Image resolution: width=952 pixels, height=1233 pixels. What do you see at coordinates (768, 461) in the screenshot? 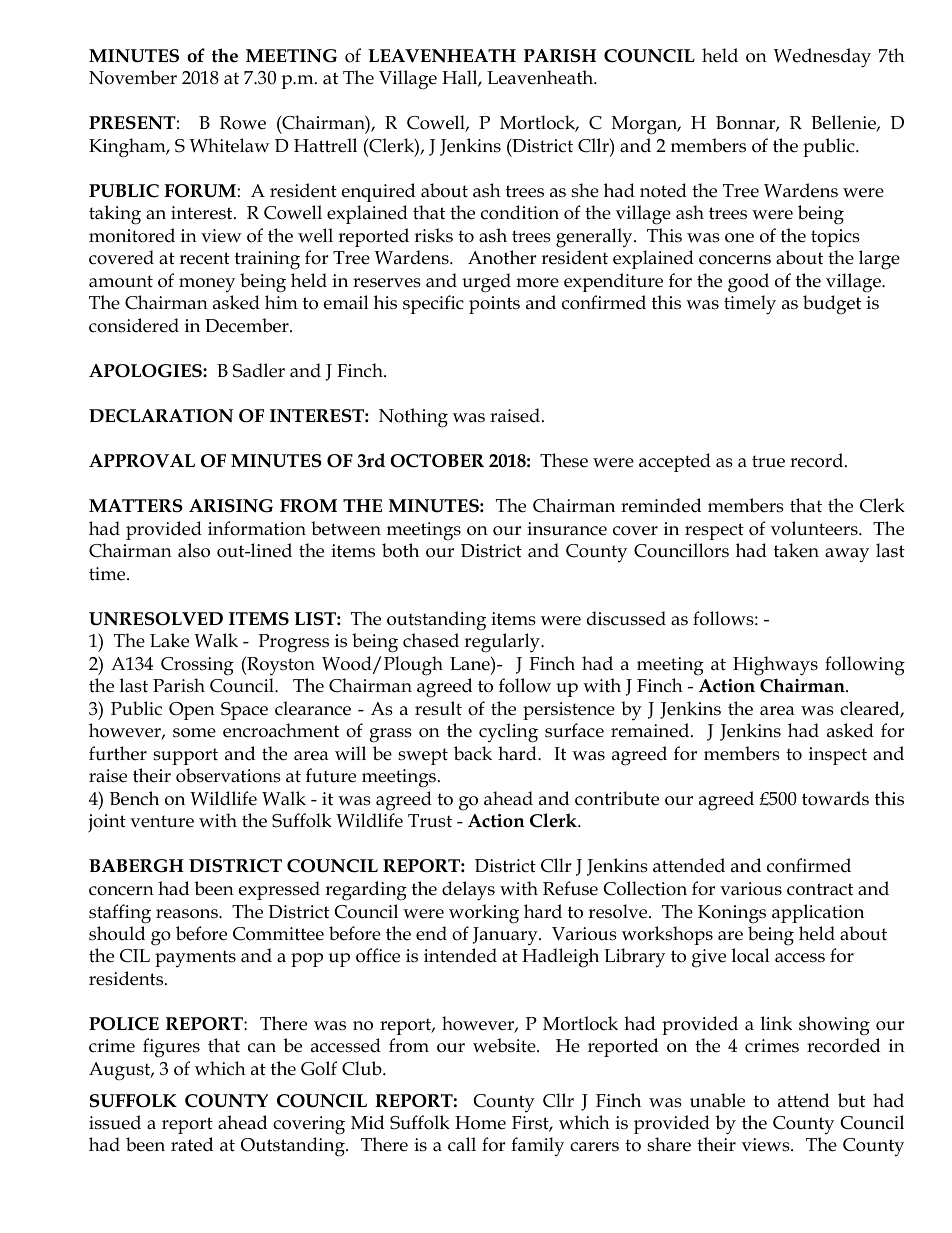
I see `true` at bounding box center [768, 461].
